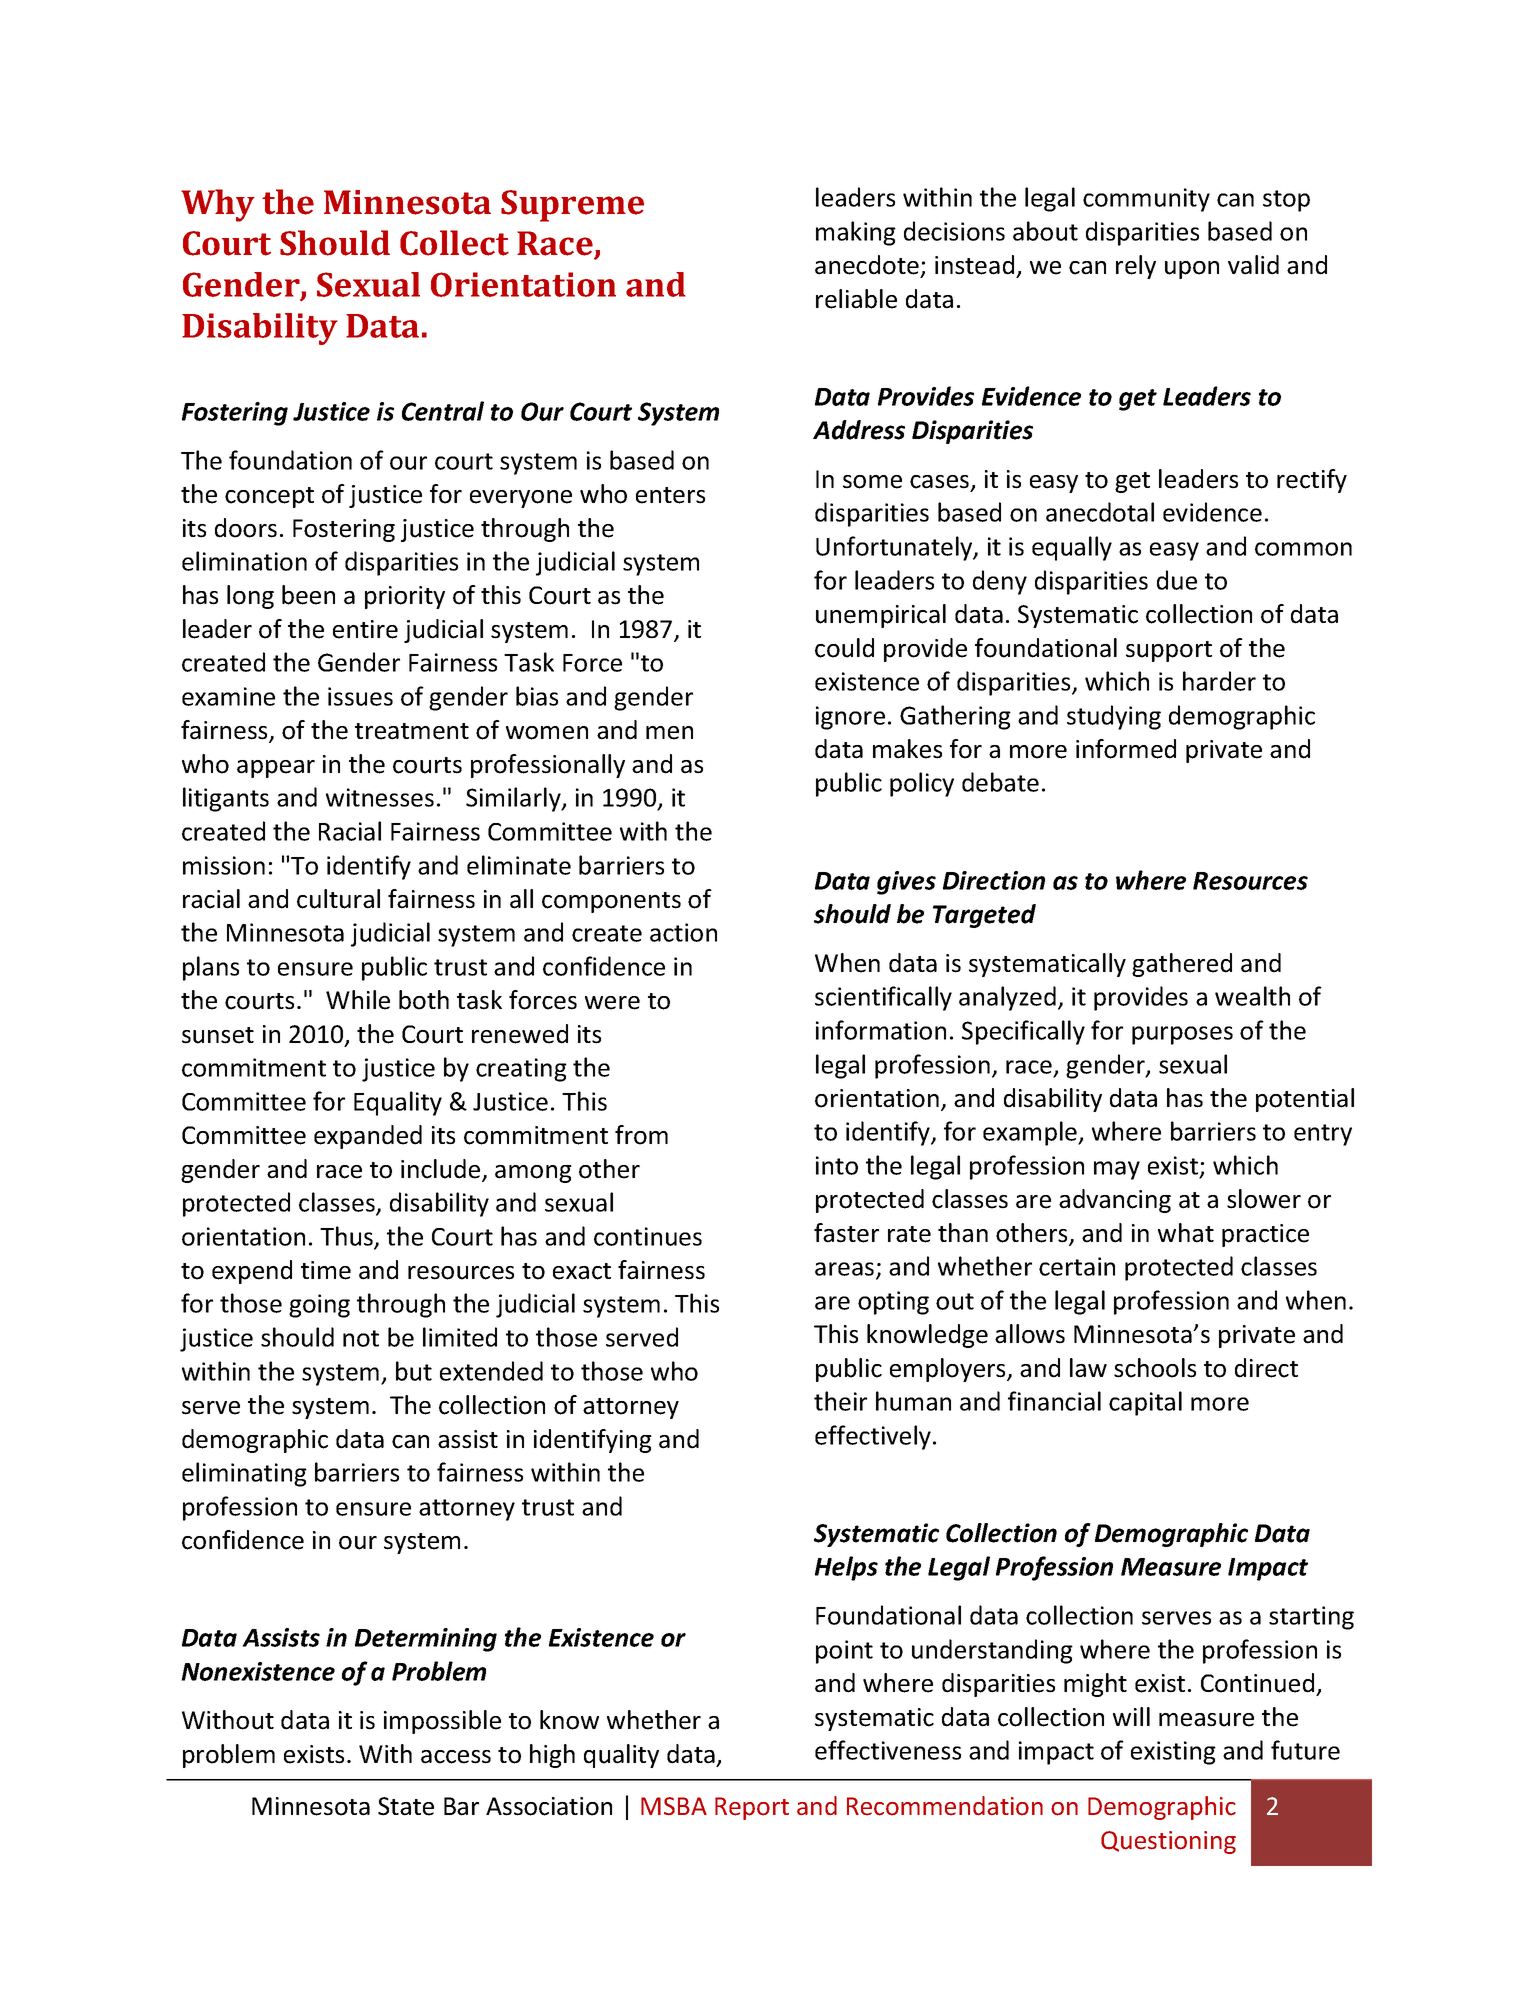 The height and width of the screenshot is (1990, 1538). Describe the element at coordinates (1182, 965) in the screenshot. I see `gathered` at that location.
